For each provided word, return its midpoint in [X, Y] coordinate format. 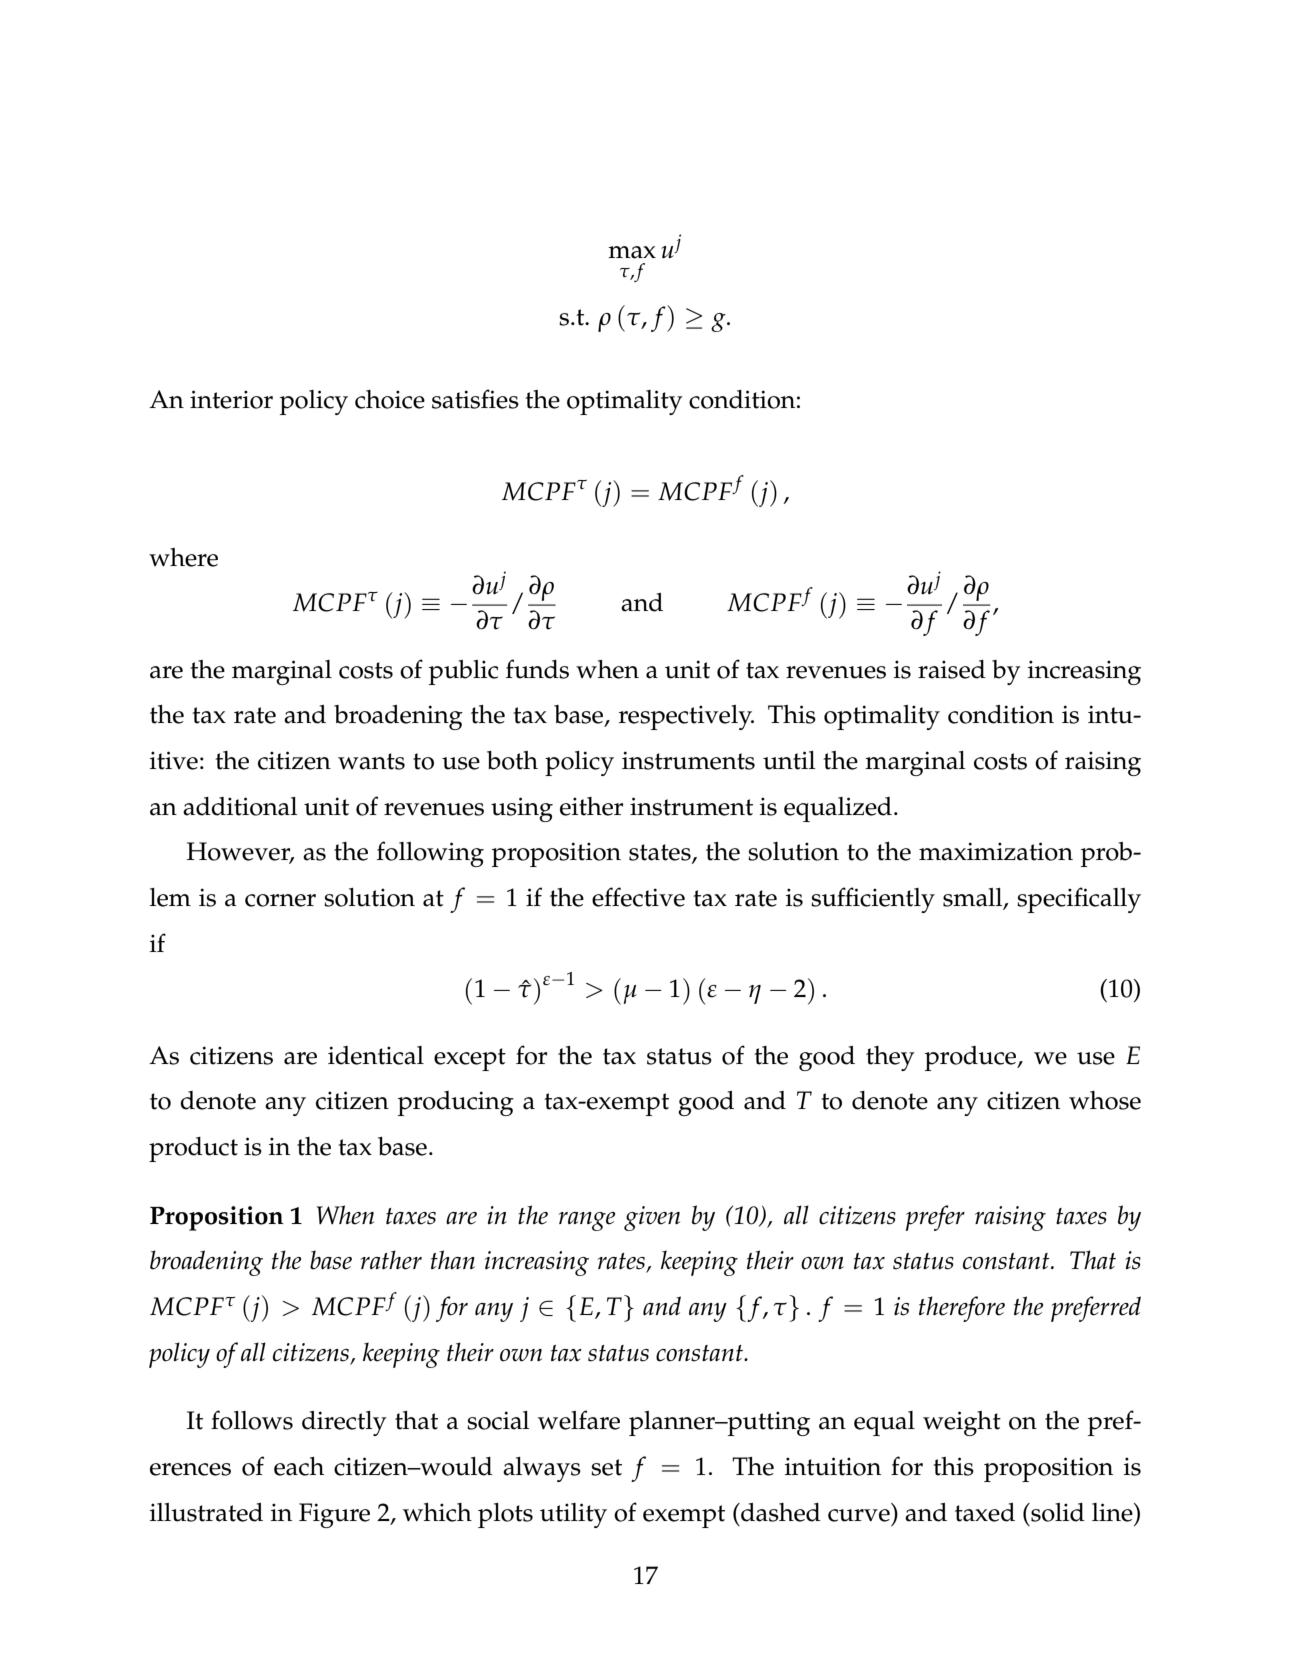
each [299, 1466]
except [470, 1059]
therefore [962, 1309]
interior [231, 399]
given [652, 1218]
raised [952, 669]
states [661, 853]
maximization [996, 851]
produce [972, 1058]
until [789, 760]
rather [391, 1260]
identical [376, 1055]
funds [537, 669]
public [463, 672]
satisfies [475, 399]
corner [280, 900]
